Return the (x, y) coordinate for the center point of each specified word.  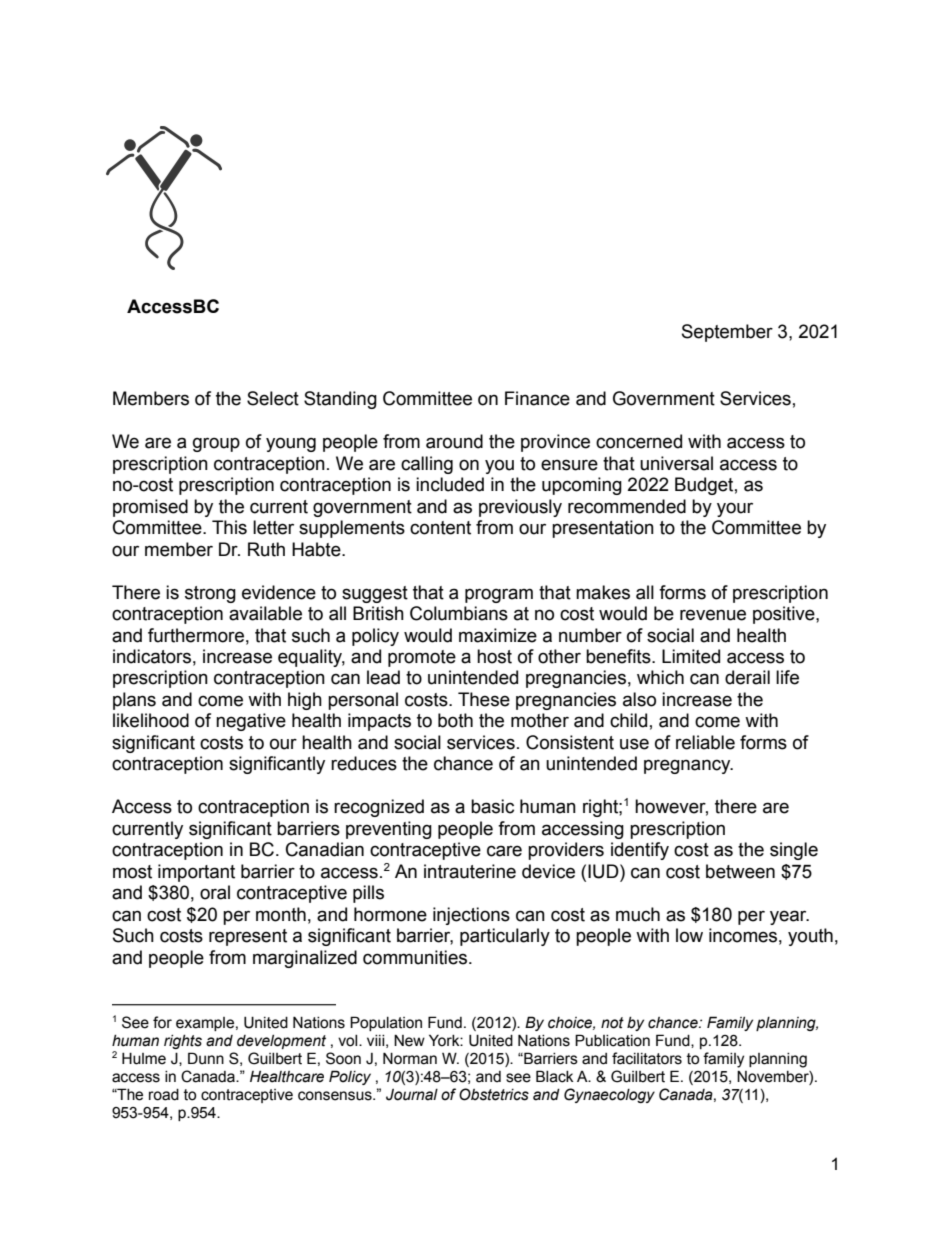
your (735, 509)
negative (251, 722)
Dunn (206, 1058)
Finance (537, 398)
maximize (498, 635)
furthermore (196, 635)
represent (248, 937)
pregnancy (688, 766)
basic (492, 806)
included (450, 484)
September (727, 333)
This (229, 527)
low (689, 935)
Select (273, 398)
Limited (691, 656)
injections (471, 916)
